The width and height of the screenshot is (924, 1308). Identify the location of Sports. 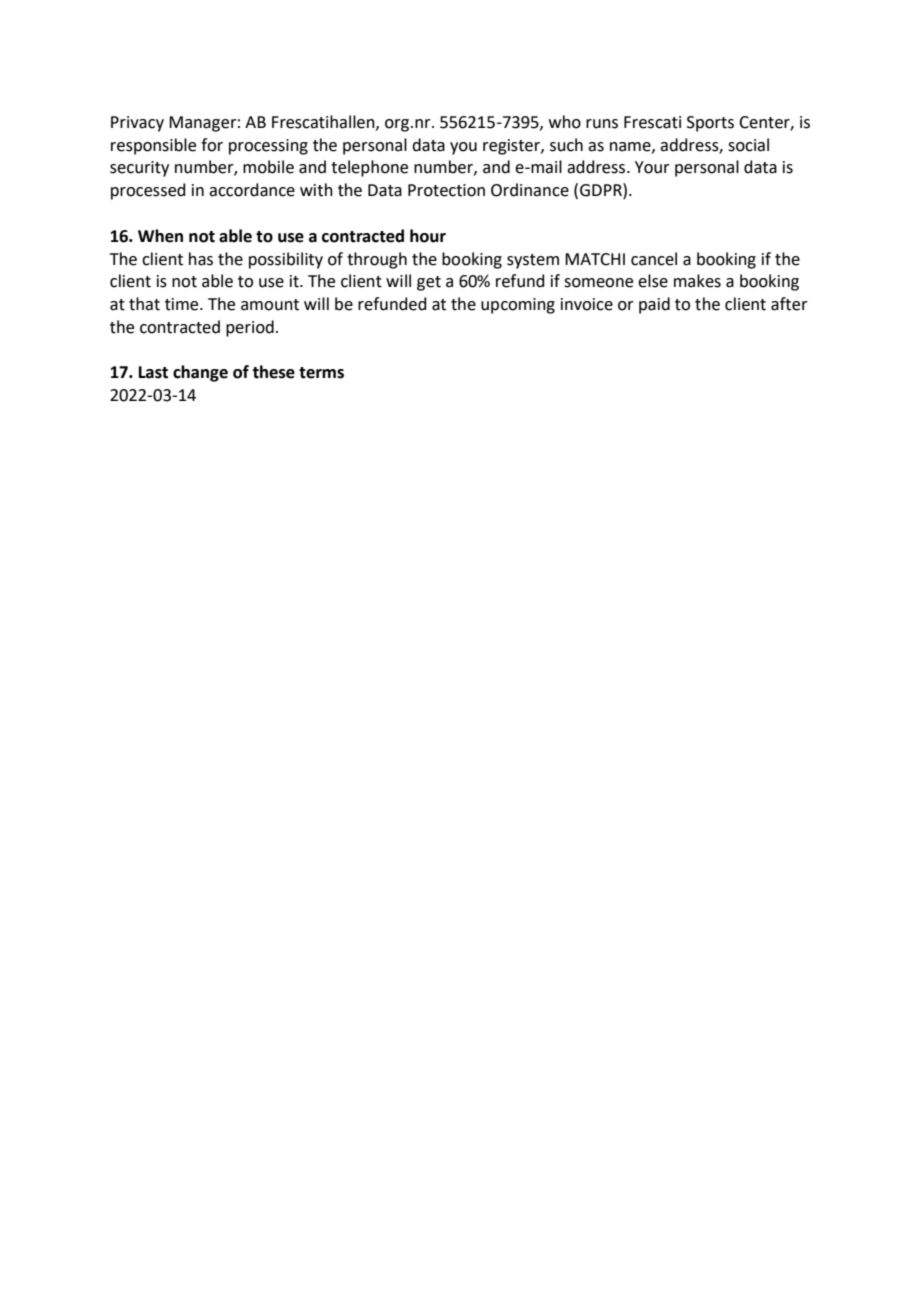
(710, 124).
